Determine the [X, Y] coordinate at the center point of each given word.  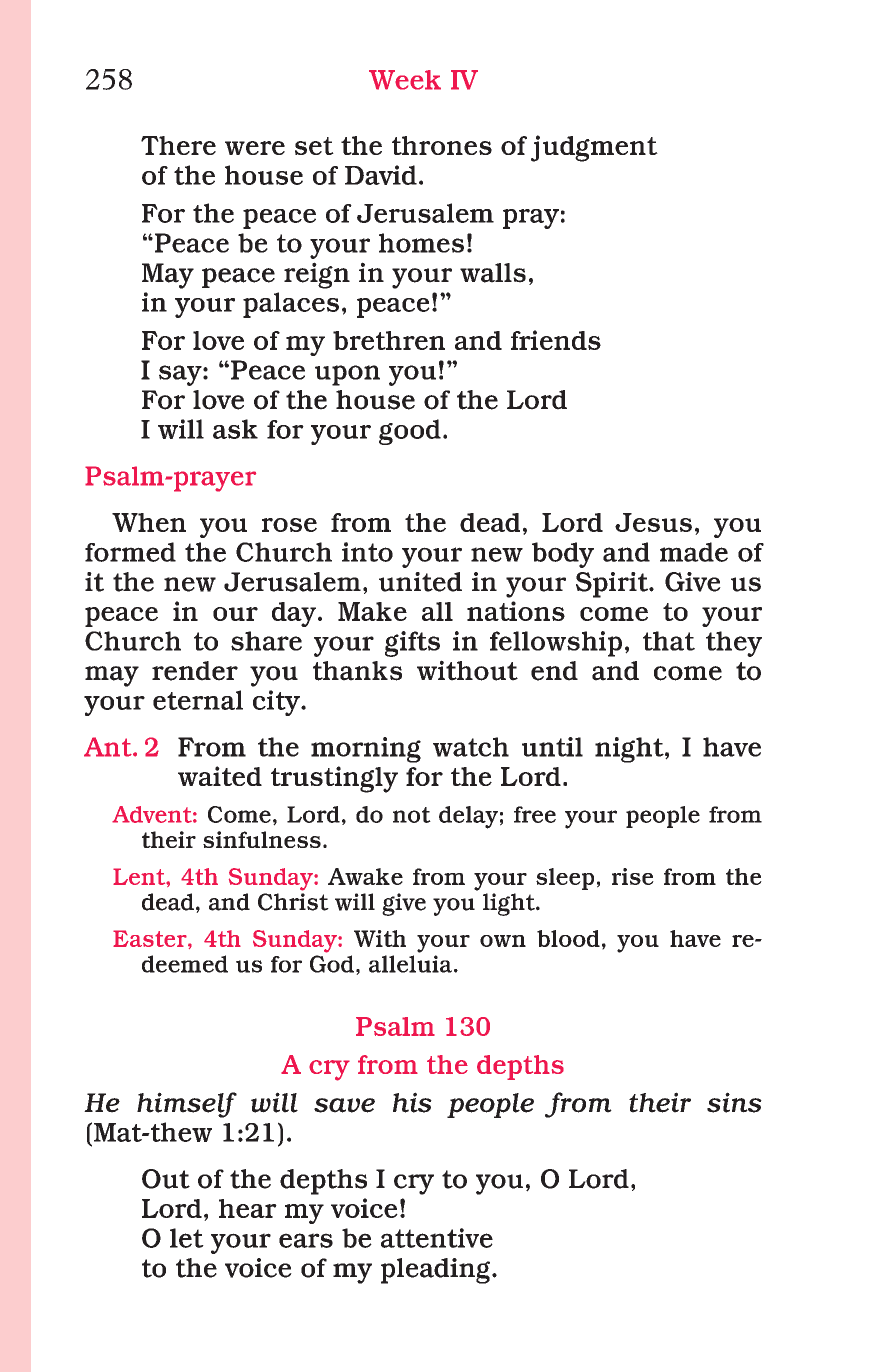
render [195, 671]
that [669, 641]
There [178, 145]
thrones [442, 145]
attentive [437, 1238]
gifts [412, 644]
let [187, 1238]
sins [734, 1102]
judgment [594, 148]
